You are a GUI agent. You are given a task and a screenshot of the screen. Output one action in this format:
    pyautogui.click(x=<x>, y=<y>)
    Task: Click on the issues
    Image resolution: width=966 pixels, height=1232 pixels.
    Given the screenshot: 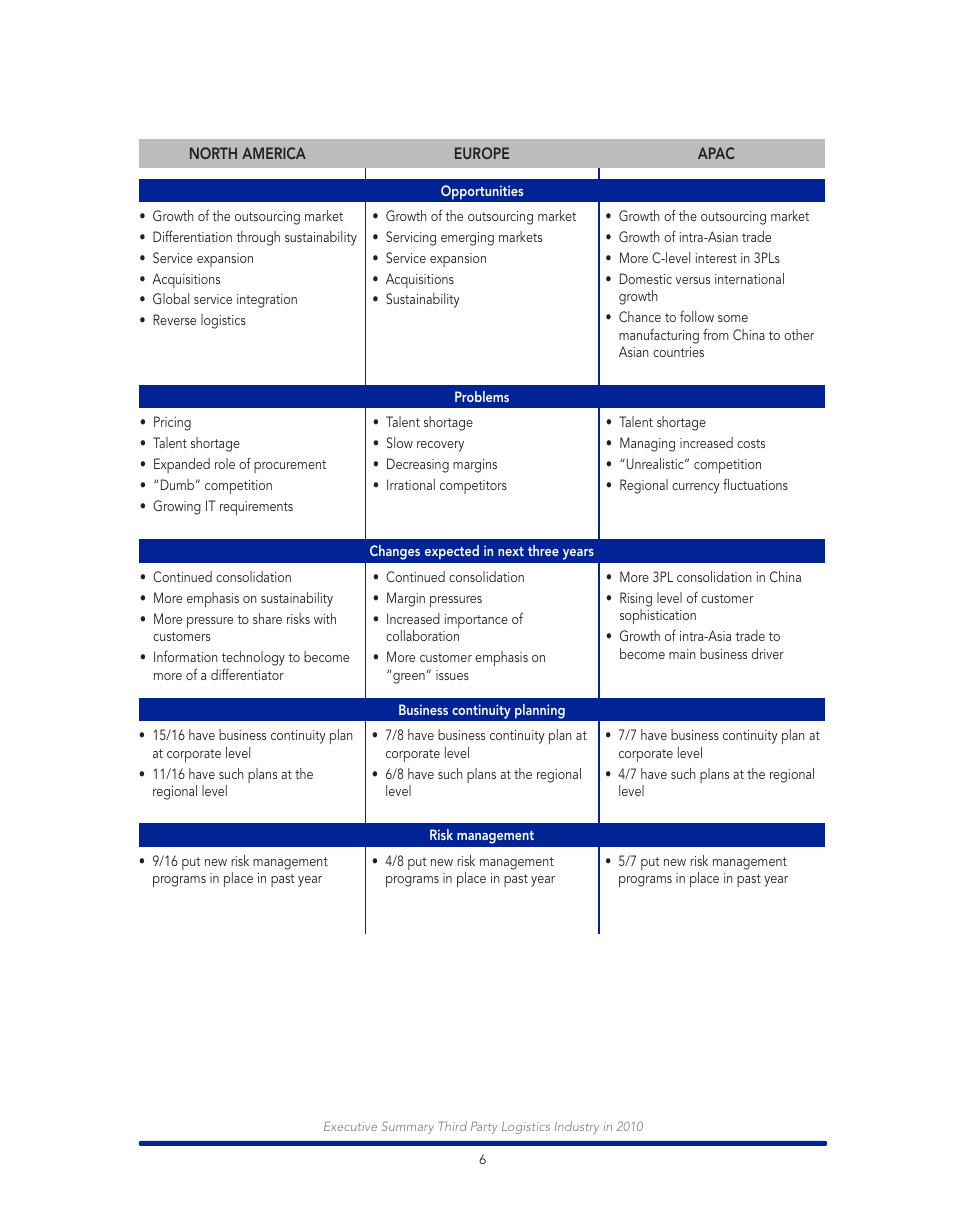 What is the action you would take?
    pyautogui.click(x=452, y=675)
